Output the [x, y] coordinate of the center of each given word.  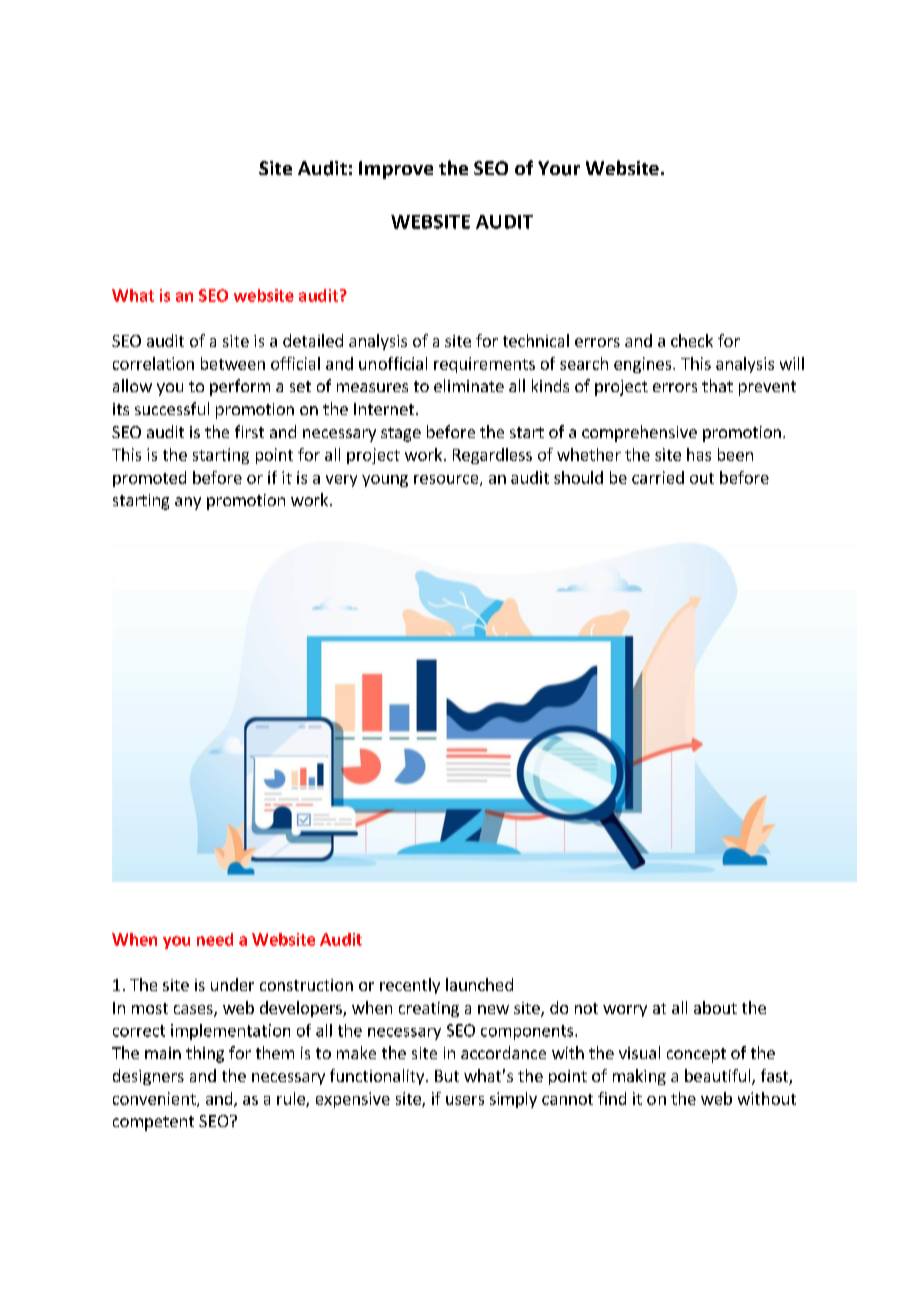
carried [658, 477]
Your [559, 168]
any [188, 503]
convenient [155, 1099]
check [692, 340]
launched [479, 984]
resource [447, 480]
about [715, 1007]
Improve [396, 170]
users [465, 1100]
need [215, 939]
